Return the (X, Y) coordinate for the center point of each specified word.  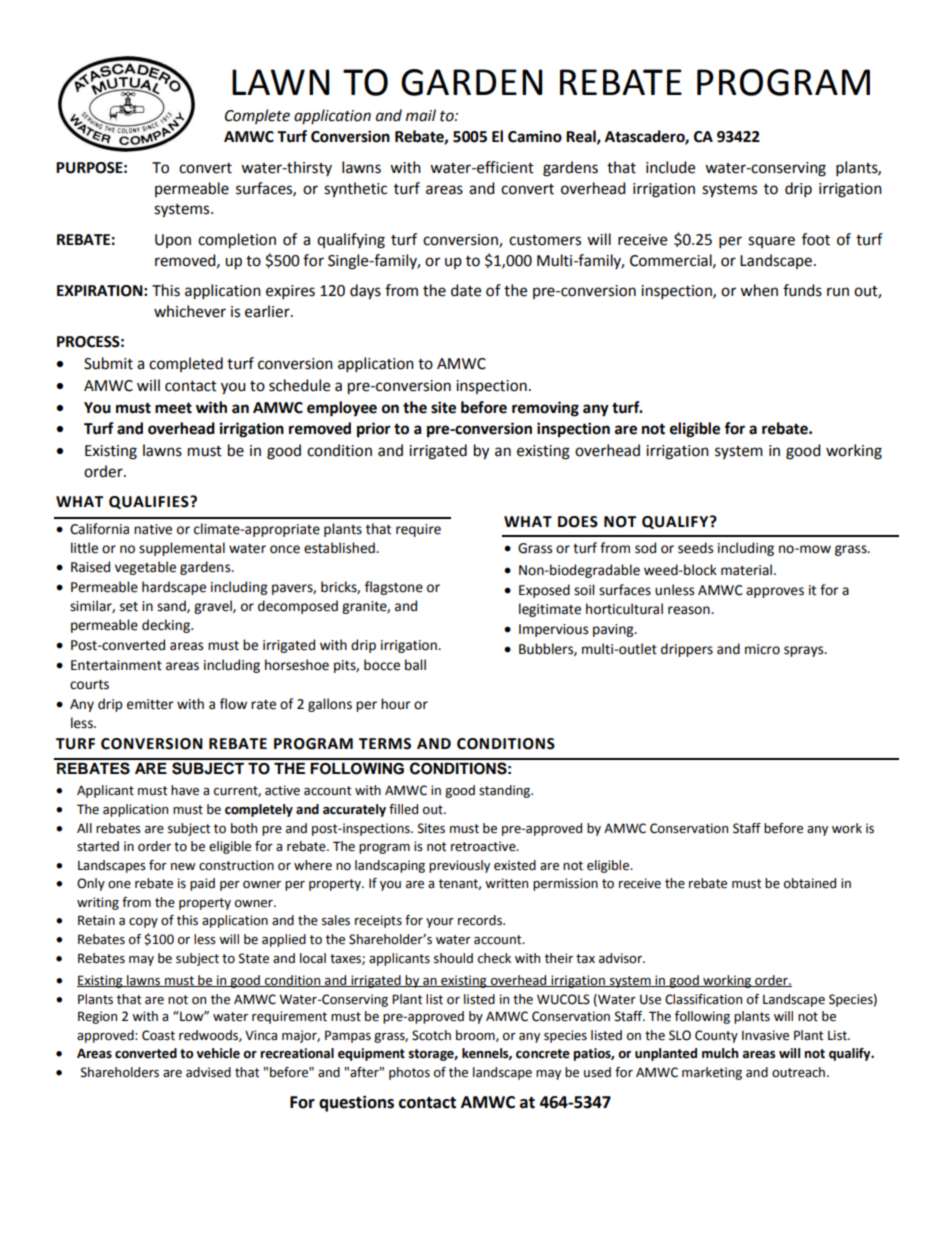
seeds (695, 548)
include (670, 167)
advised (208, 1072)
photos (409, 1073)
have (185, 790)
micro (762, 649)
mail (421, 115)
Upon (173, 241)
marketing (712, 1073)
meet (173, 408)
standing (506, 791)
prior (374, 430)
